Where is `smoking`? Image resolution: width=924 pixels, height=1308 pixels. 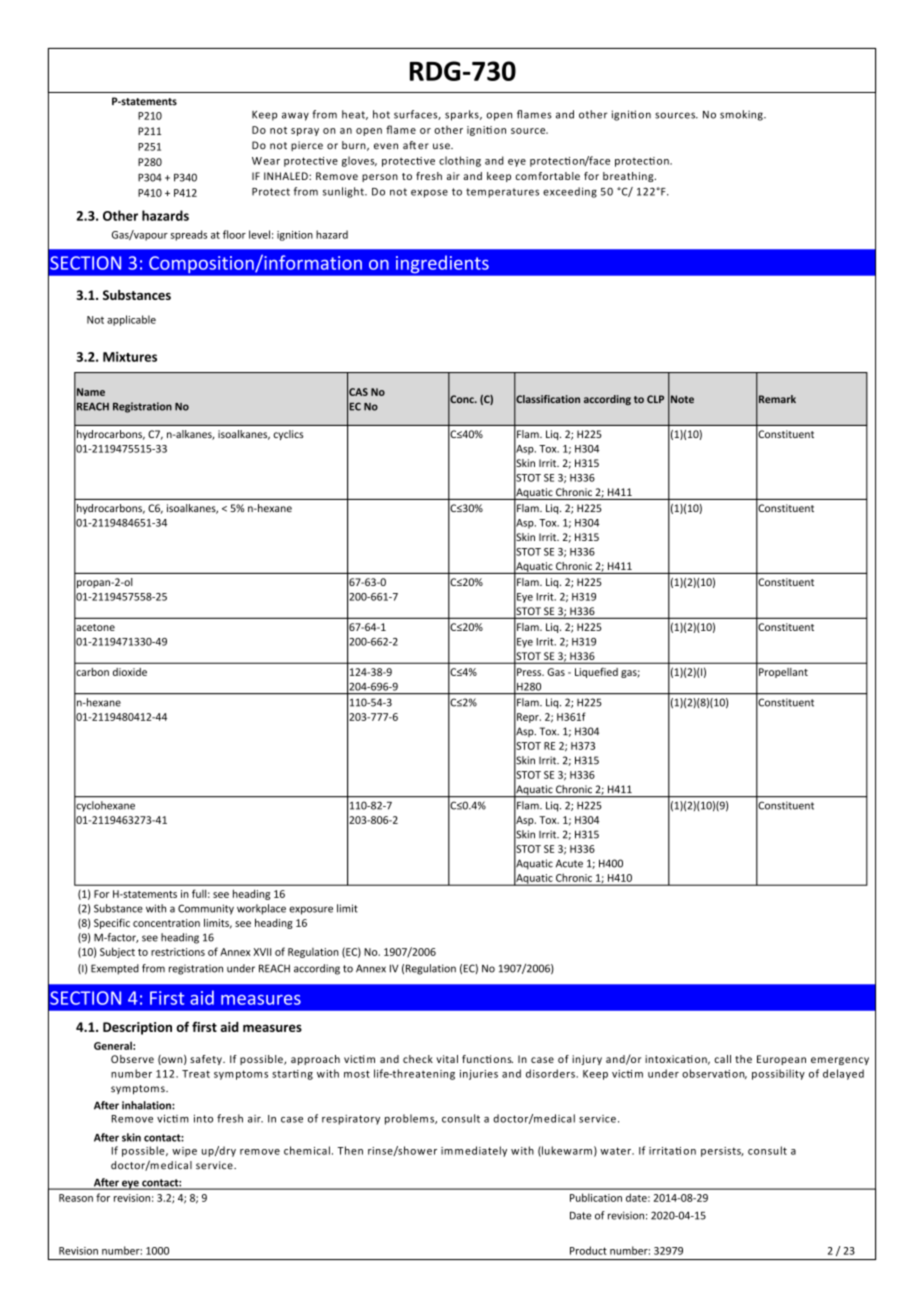
smoking is located at coordinates (742, 115).
